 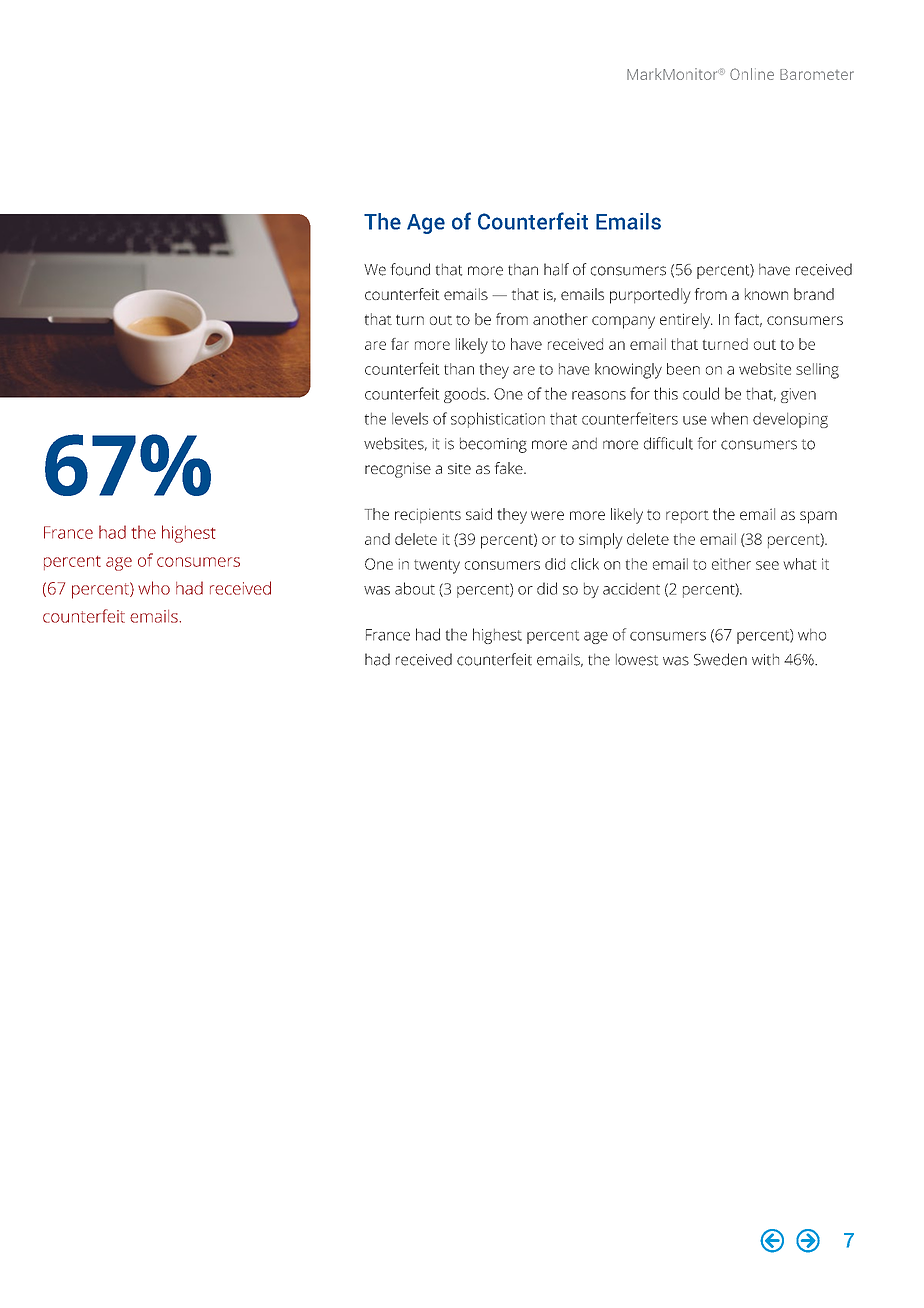 I want to click on knowingly, so click(x=628, y=371).
